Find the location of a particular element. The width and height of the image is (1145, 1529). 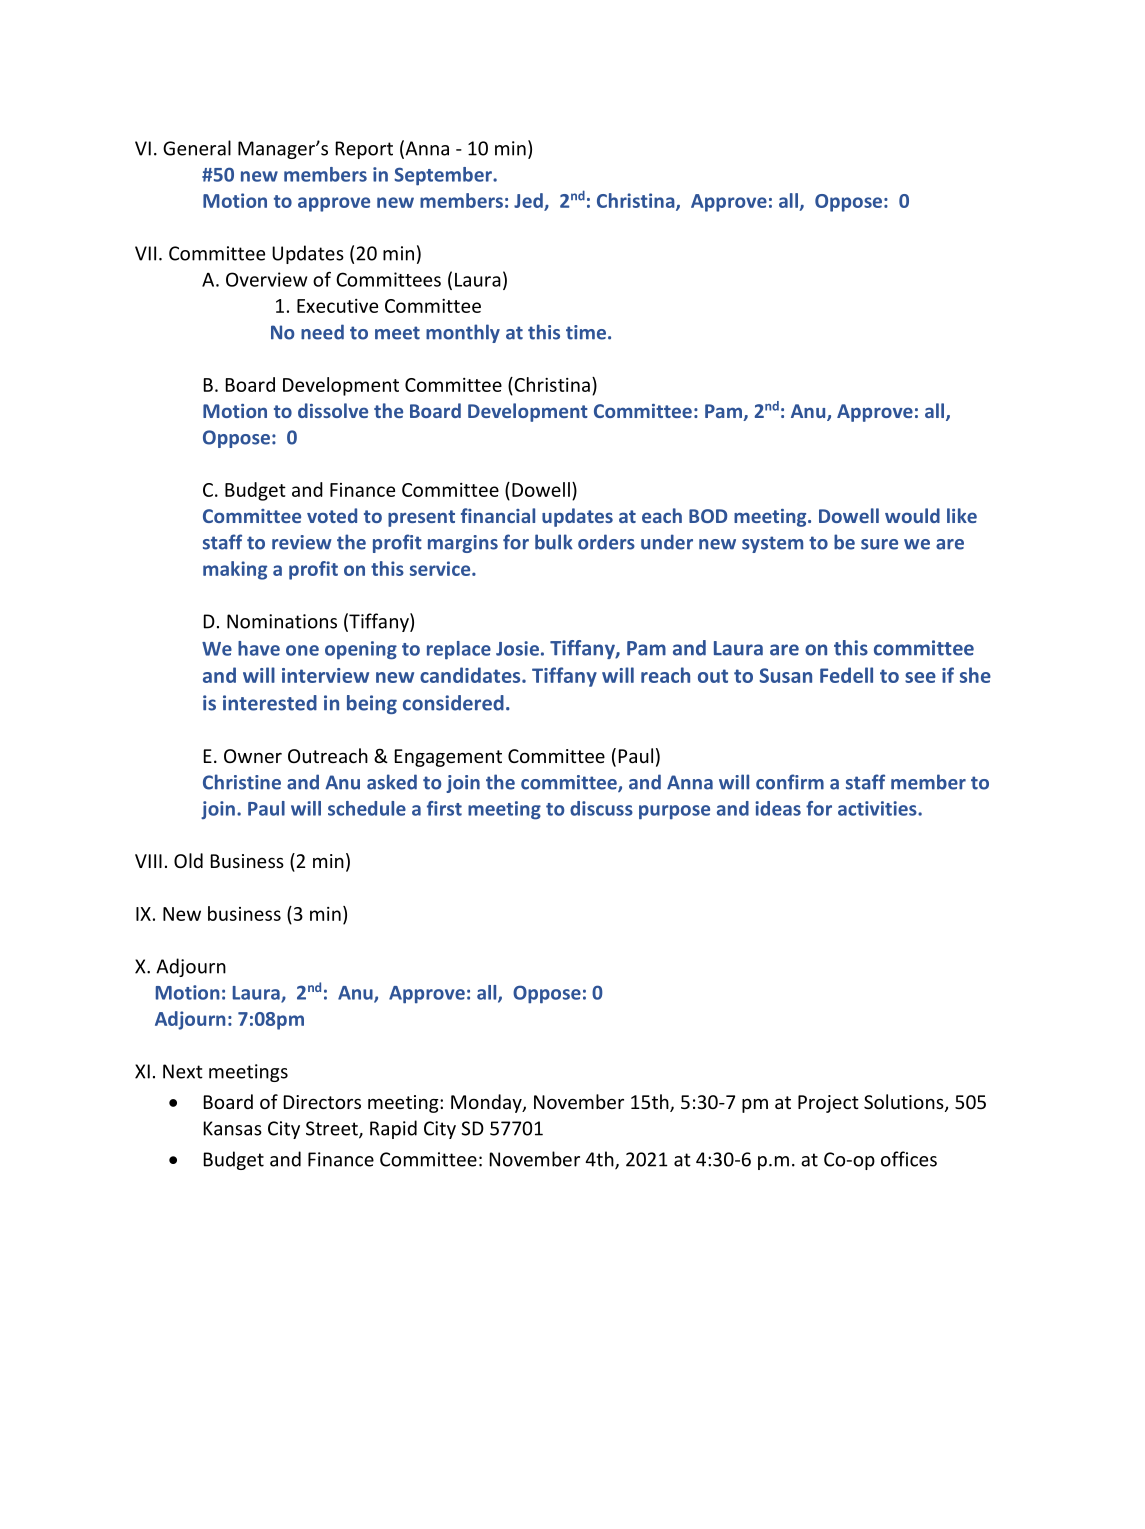

Josie is located at coordinates (517, 648).
